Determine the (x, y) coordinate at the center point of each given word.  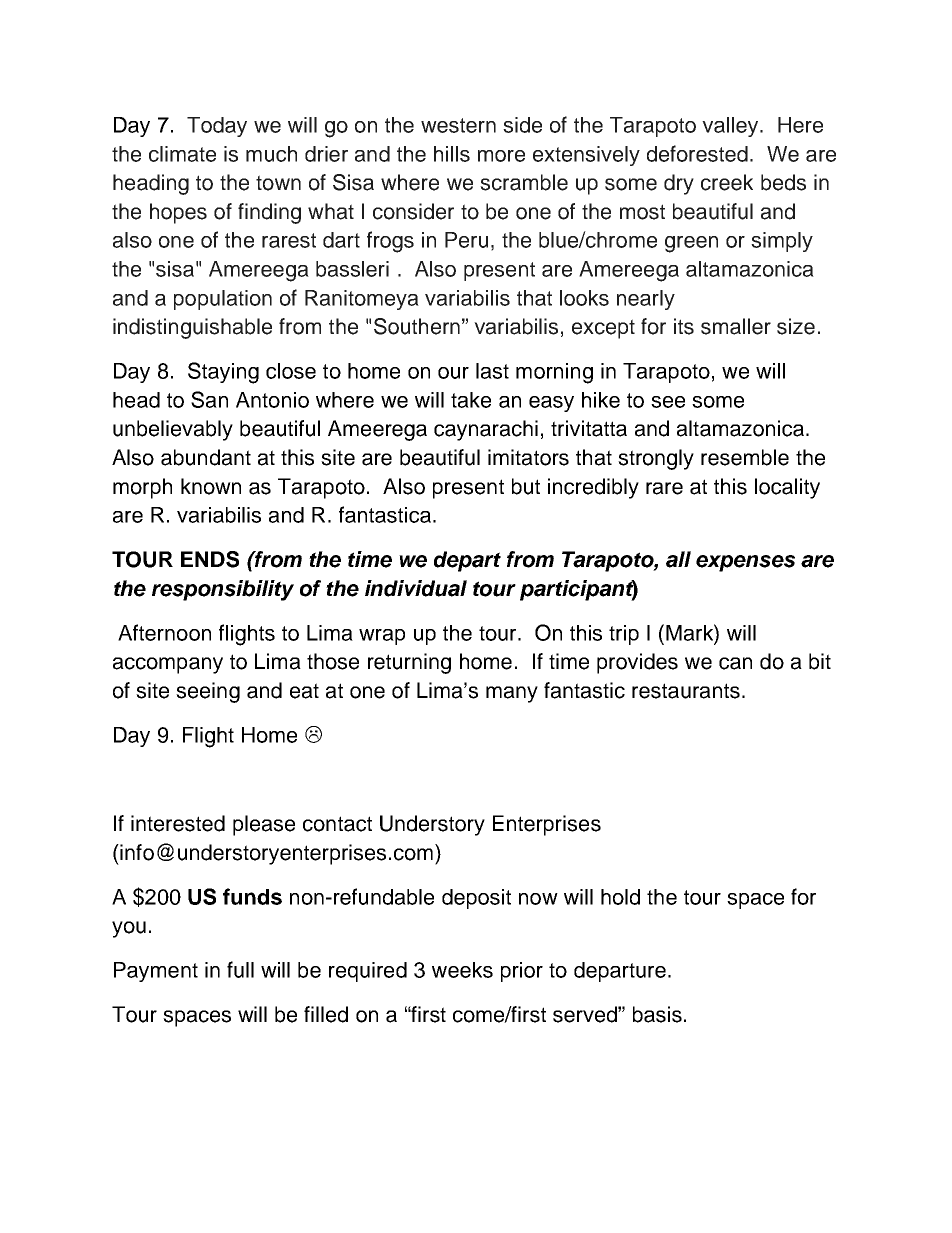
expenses (745, 563)
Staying (223, 373)
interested (178, 823)
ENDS (210, 559)
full (240, 969)
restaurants (686, 691)
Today (217, 127)
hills (452, 154)
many (512, 694)
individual (416, 588)
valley (731, 127)
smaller (736, 326)
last (492, 371)
